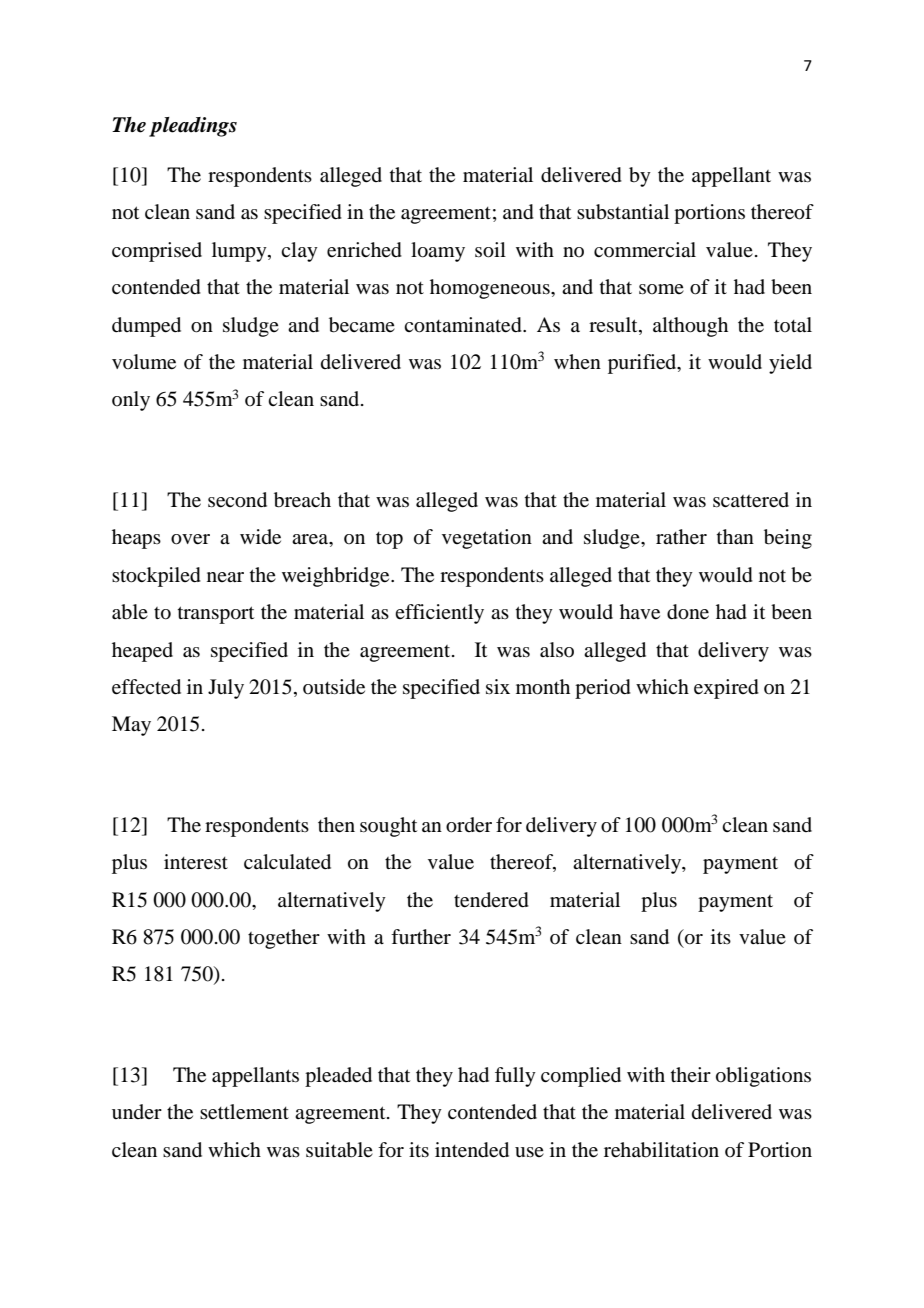  What do you see at coordinates (464, 325) in the page?
I see `contaminated` at bounding box center [464, 325].
